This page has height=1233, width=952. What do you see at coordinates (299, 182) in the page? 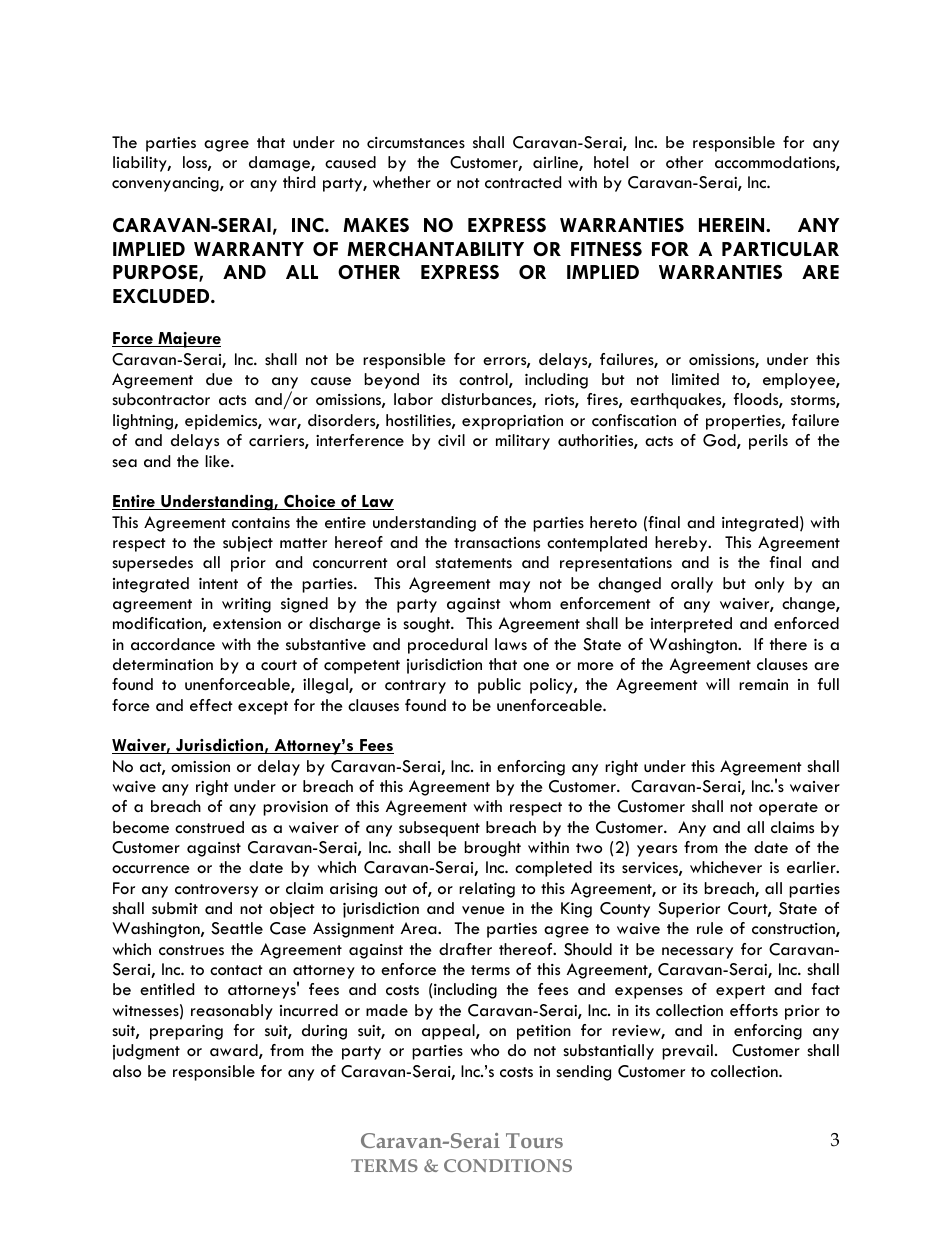
I see `third` at bounding box center [299, 182].
